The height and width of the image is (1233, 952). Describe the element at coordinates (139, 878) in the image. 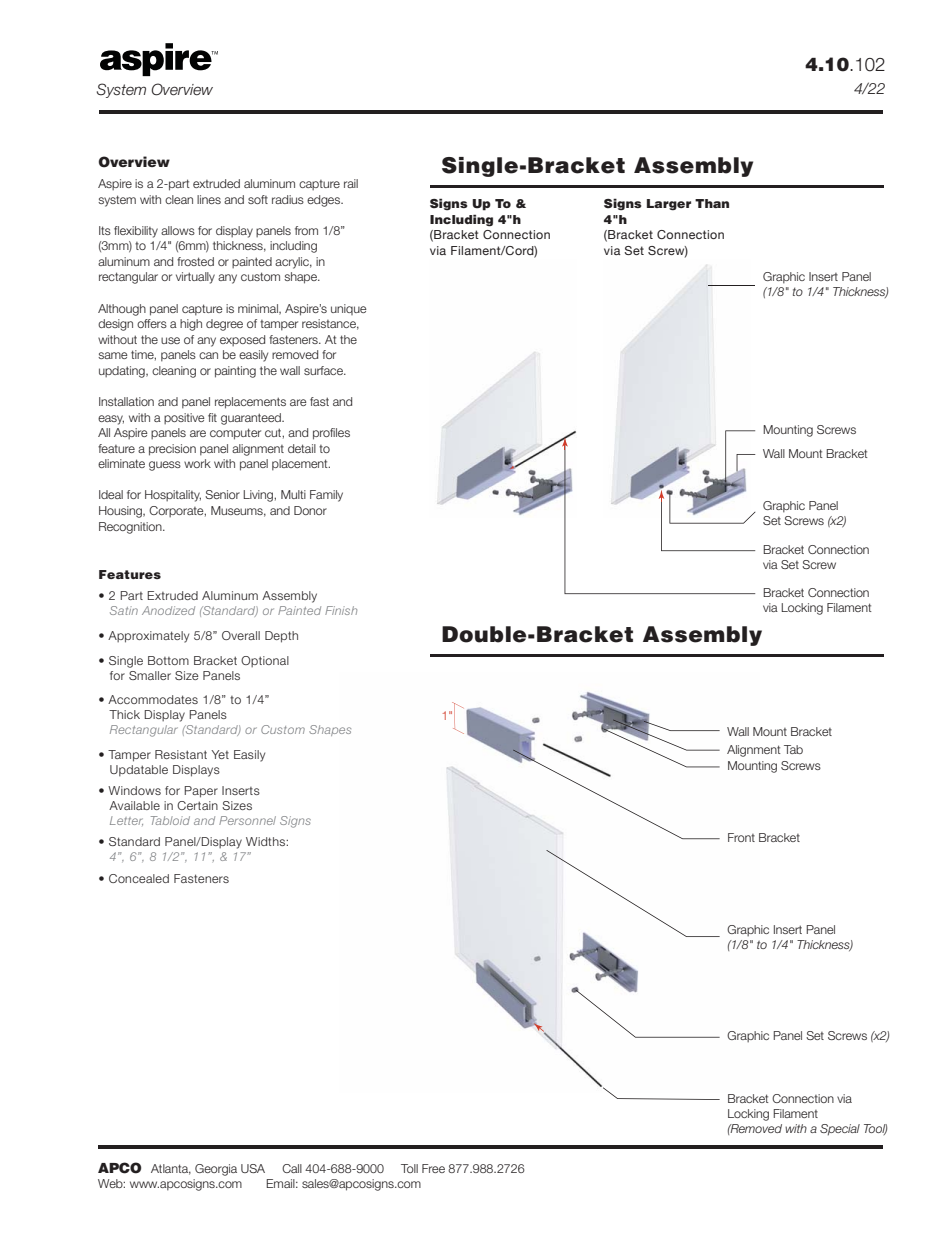

I see `Concealed` at that location.
